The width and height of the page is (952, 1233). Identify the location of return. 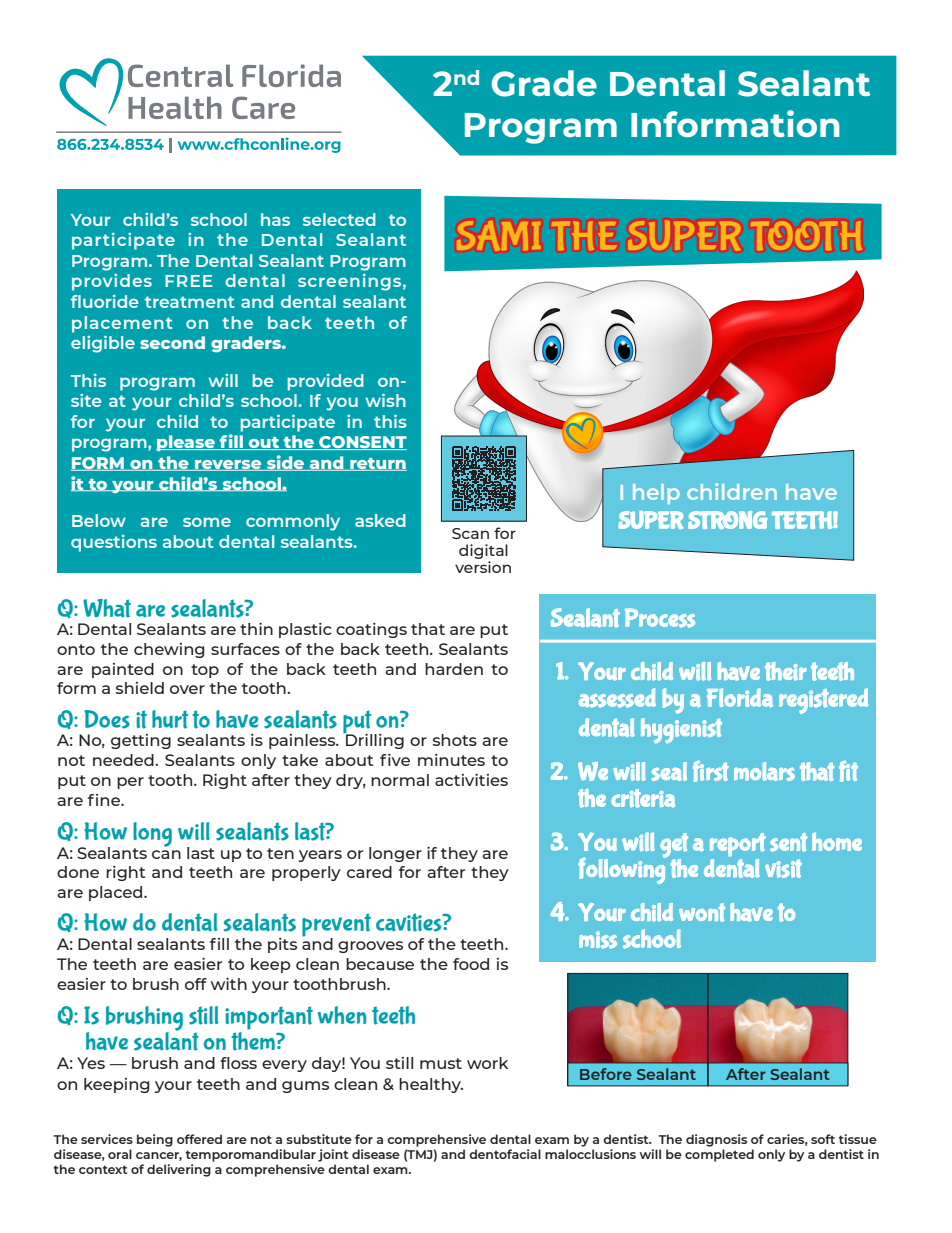
(377, 464).
